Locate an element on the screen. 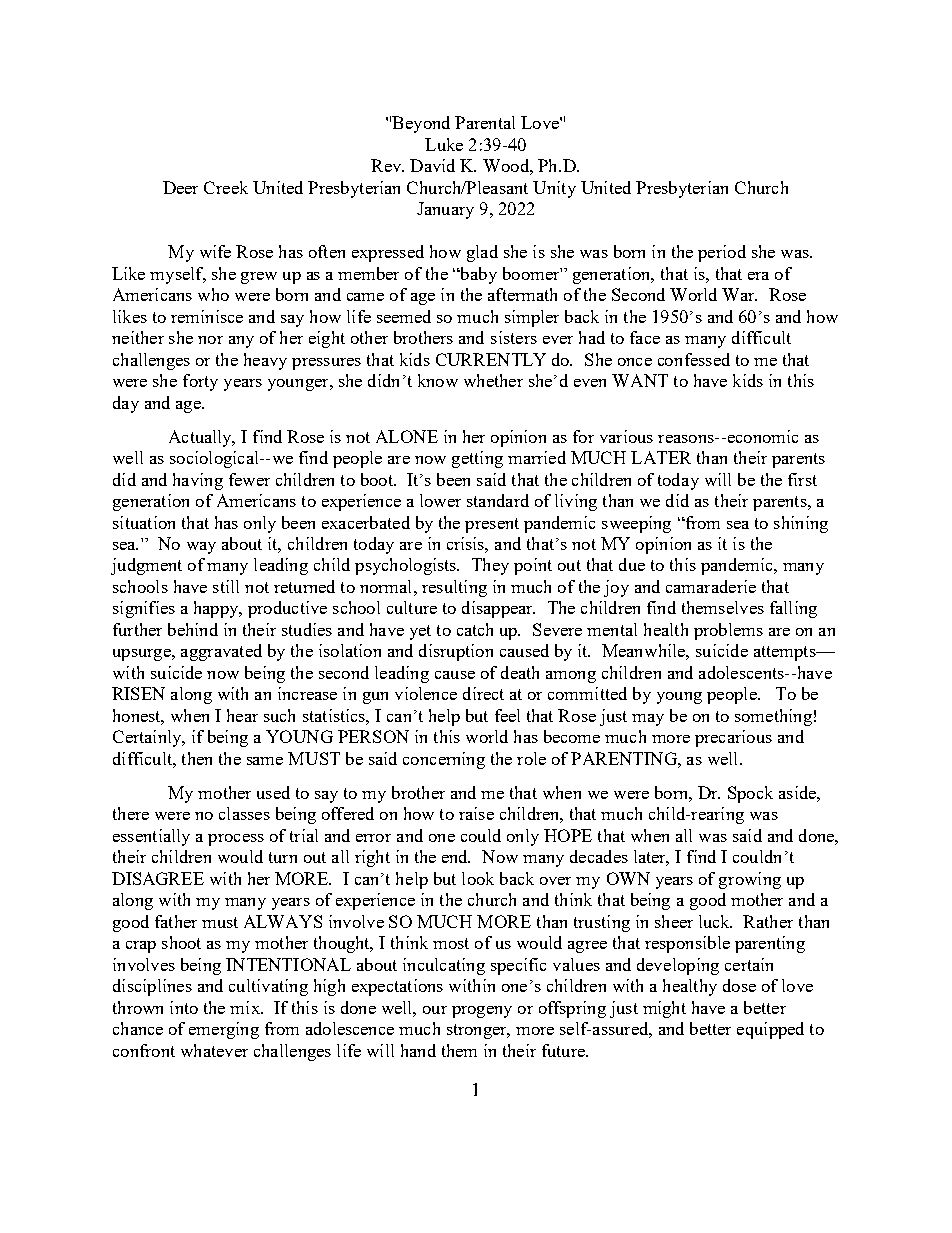  emerging is located at coordinates (224, 1030).
